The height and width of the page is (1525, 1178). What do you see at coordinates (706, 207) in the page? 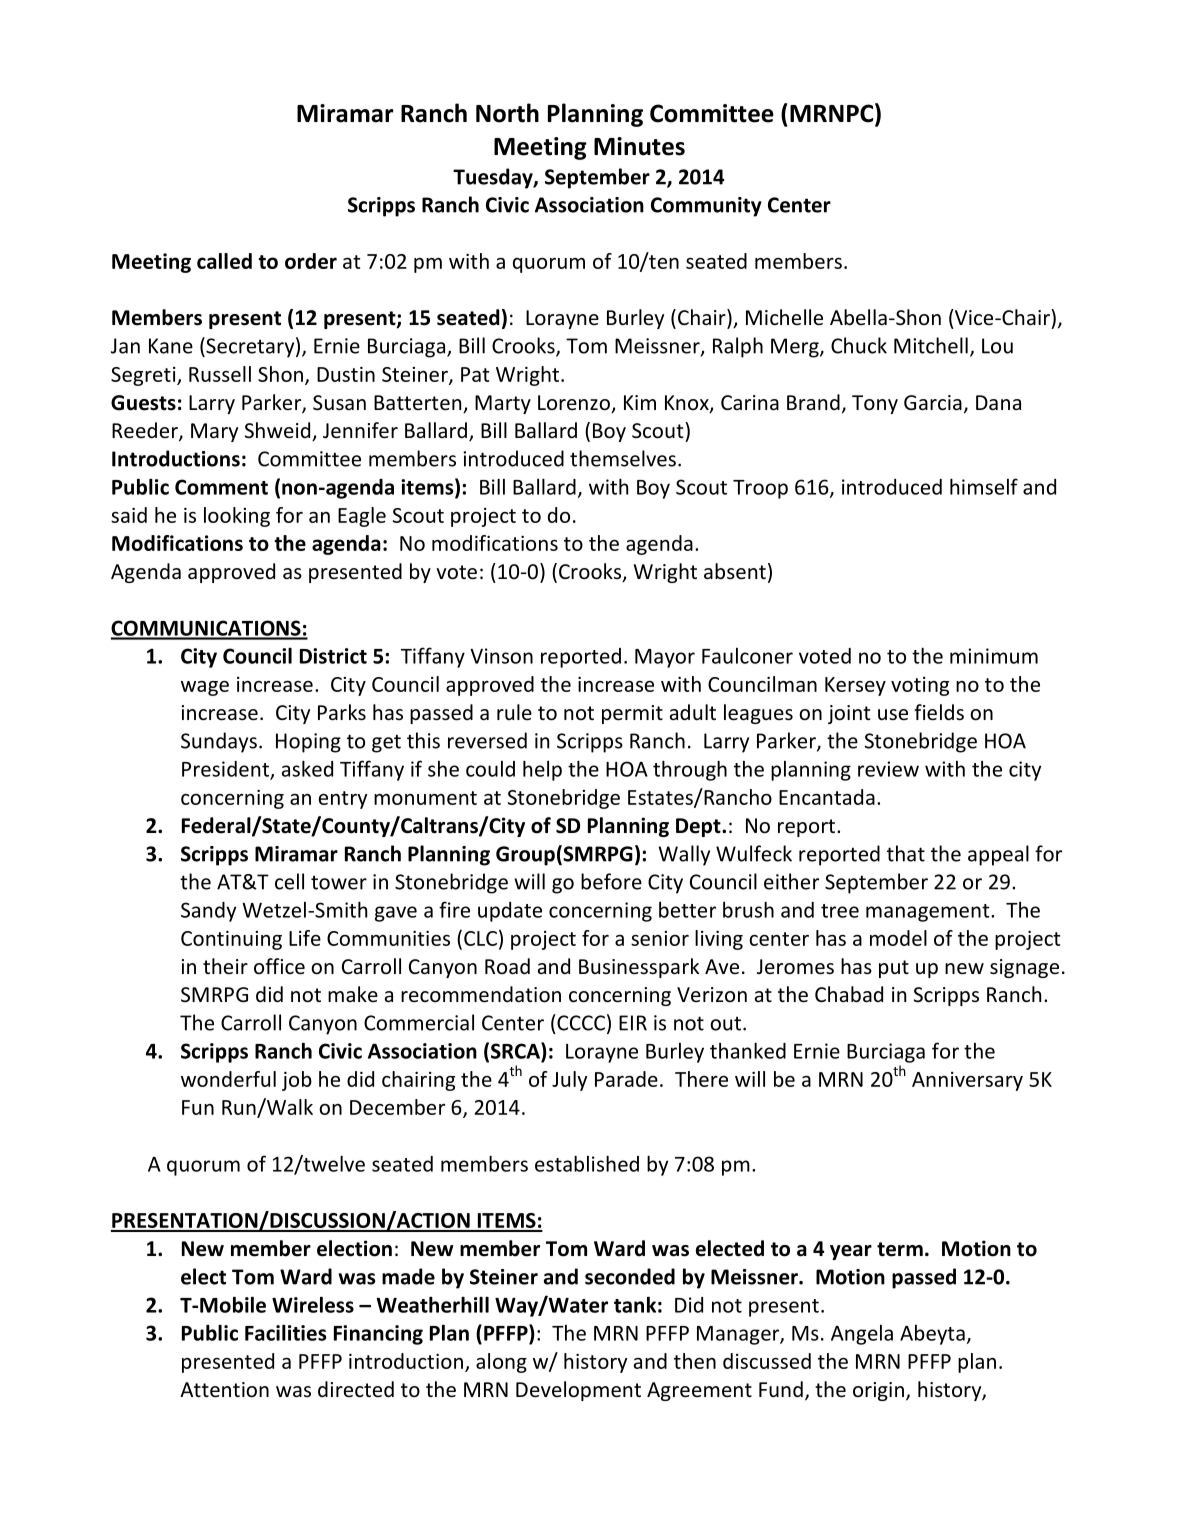
I see `Community` at bounding box center [706, 207].
